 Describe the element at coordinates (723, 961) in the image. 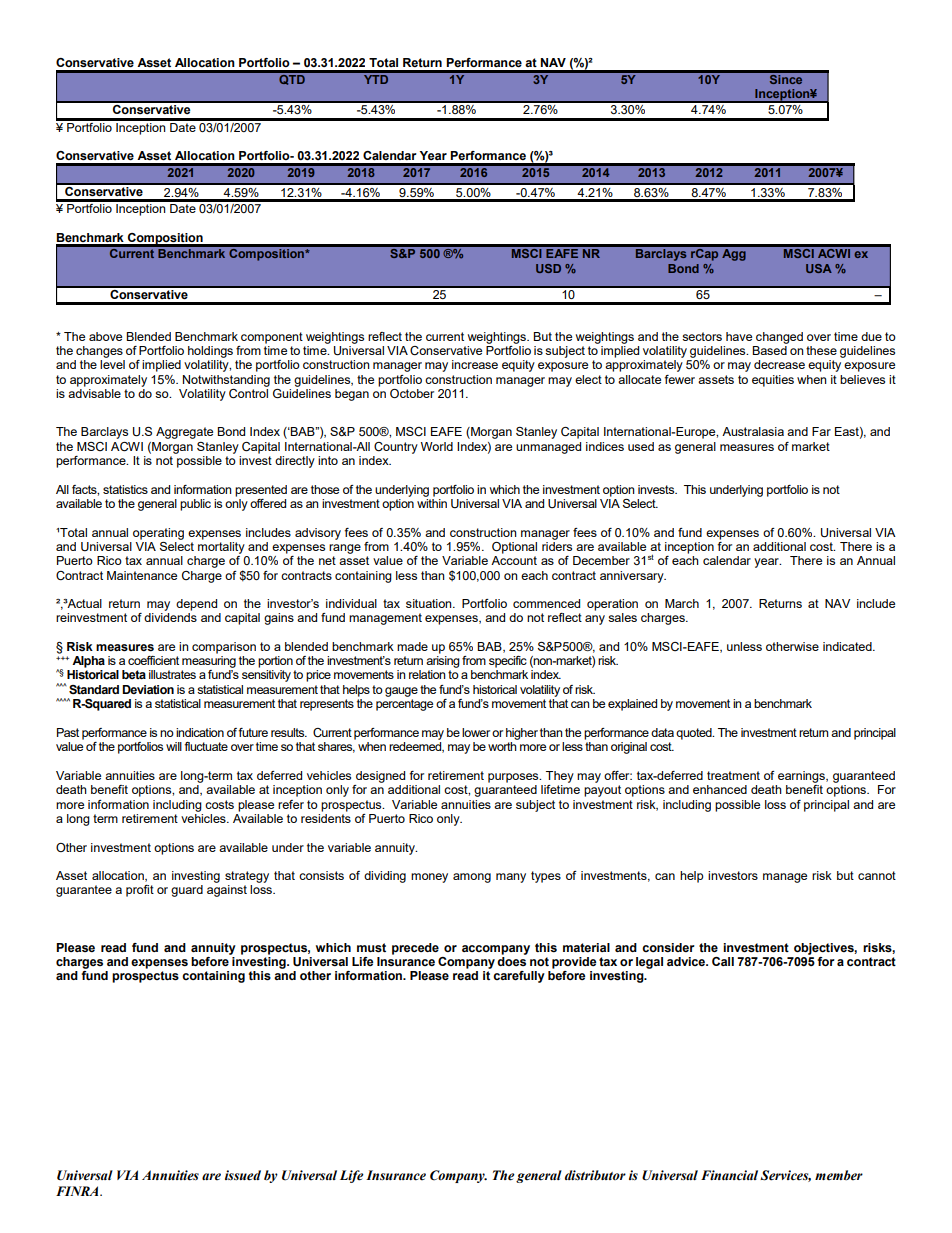

I see `Call` at that location.
